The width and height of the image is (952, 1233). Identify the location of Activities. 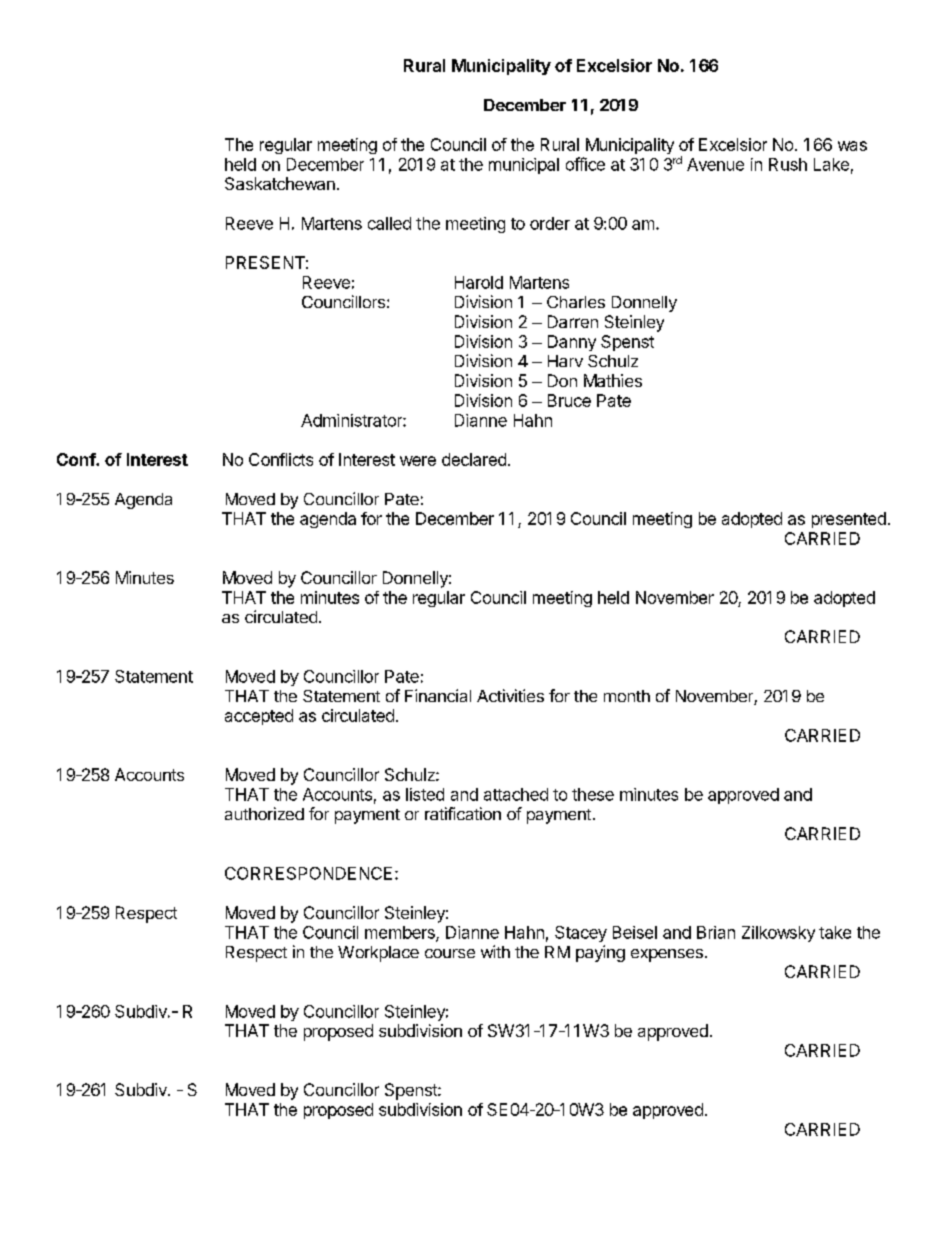
(510, 695).
